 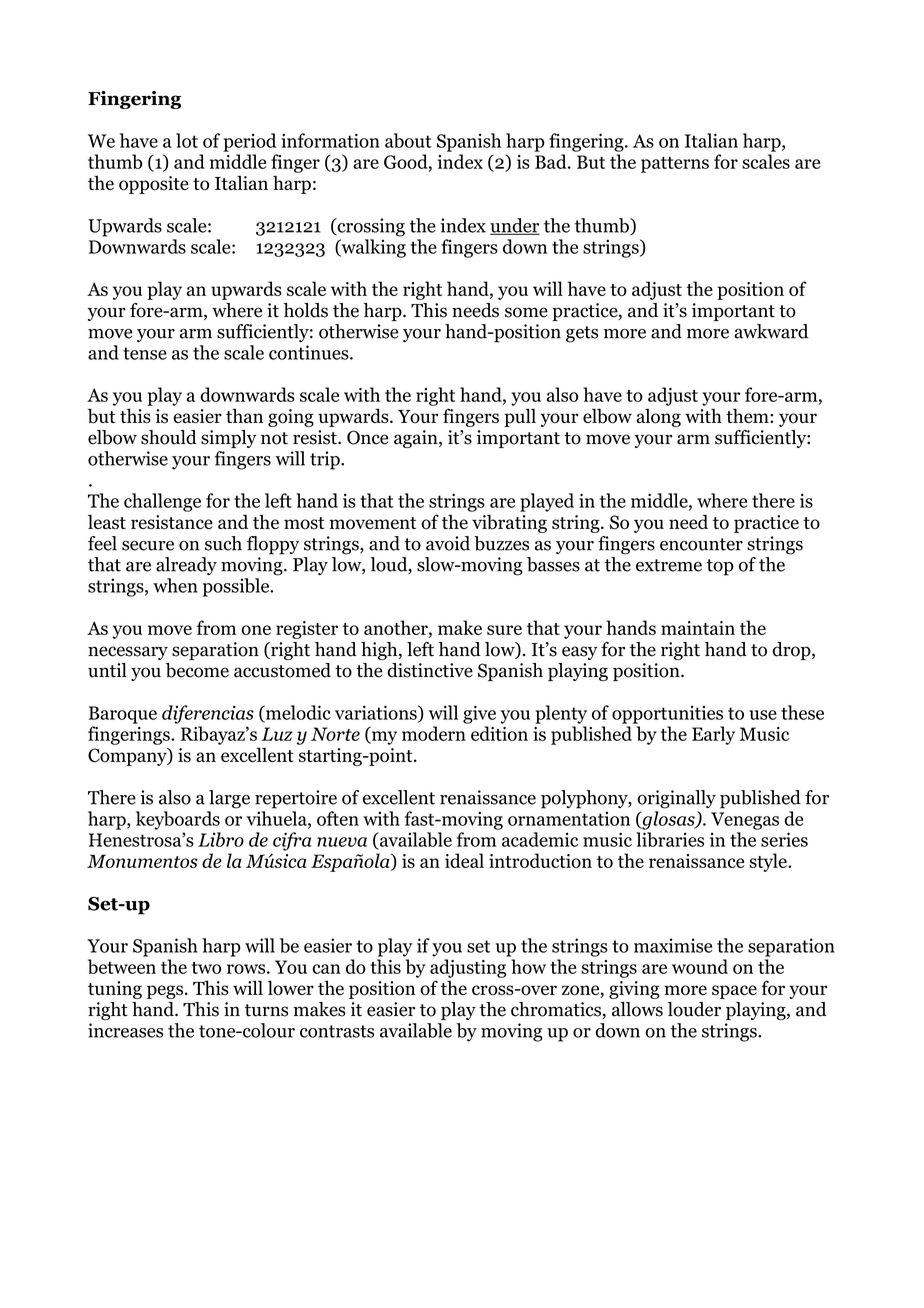 I want to click on pegs, so click(x=165, y=992).
